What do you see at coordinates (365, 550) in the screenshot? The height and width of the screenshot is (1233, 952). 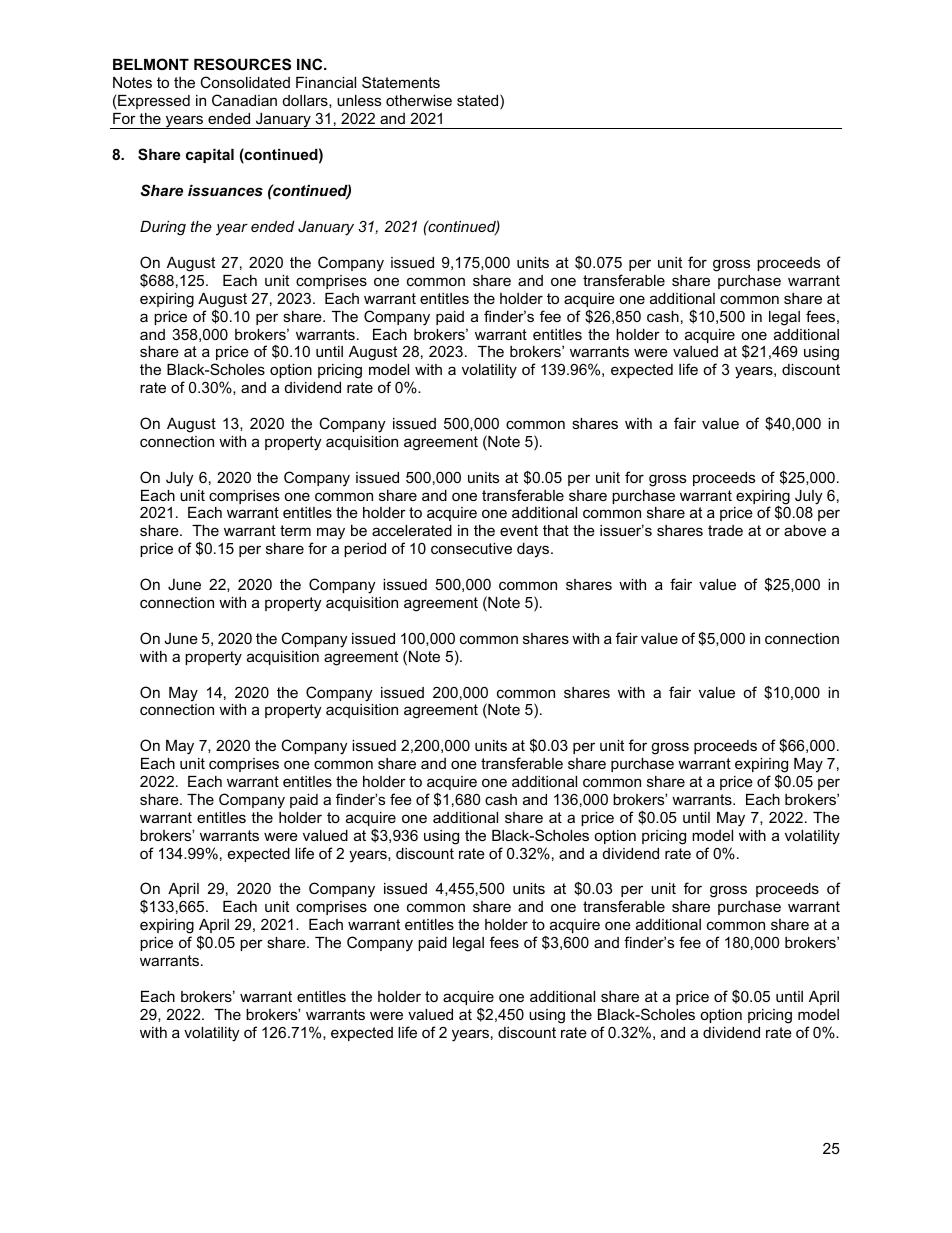 I see `period` at bounding box center [365, 550].
